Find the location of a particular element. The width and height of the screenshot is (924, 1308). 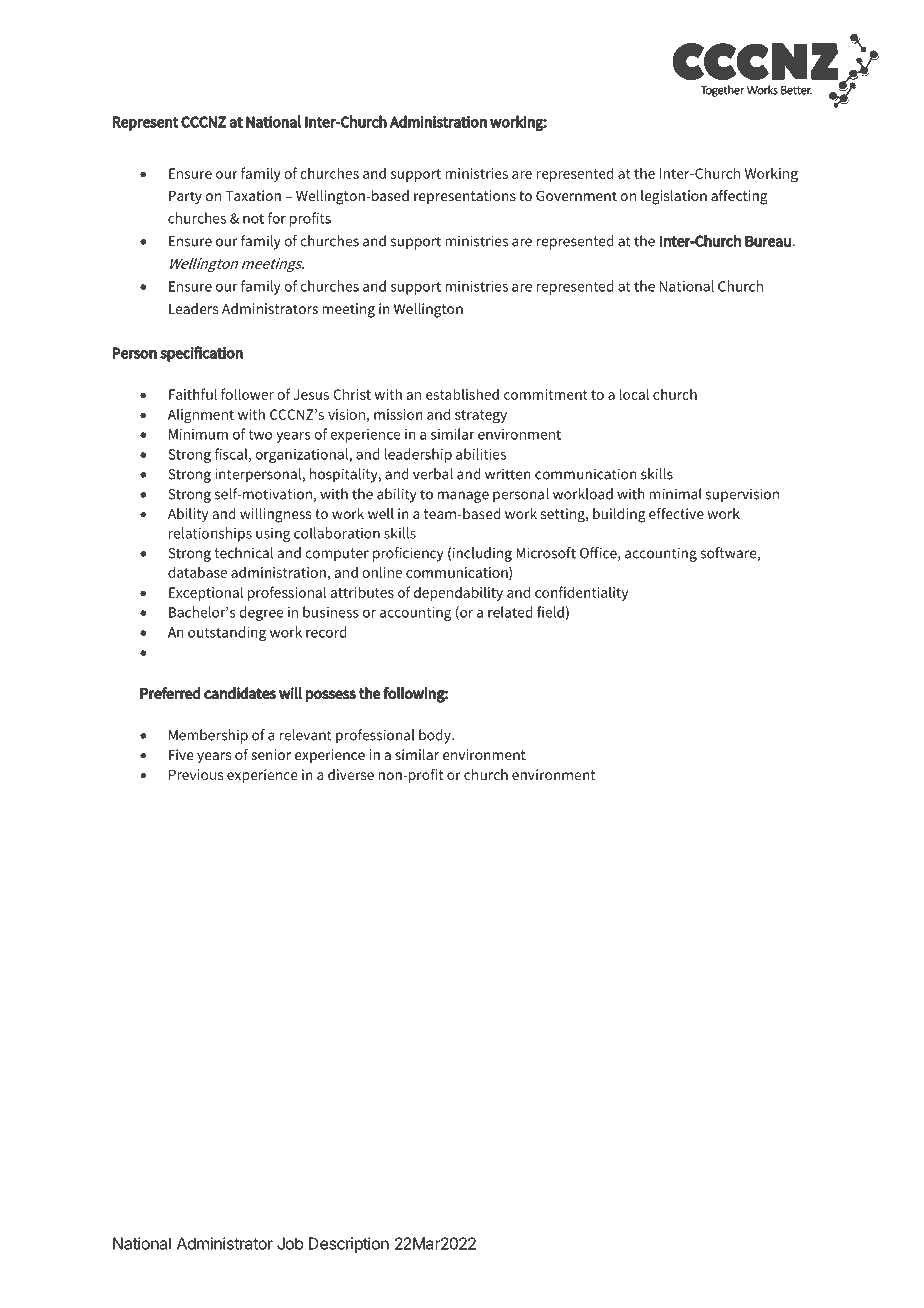

legislation is located at coordinates (674, 197).
